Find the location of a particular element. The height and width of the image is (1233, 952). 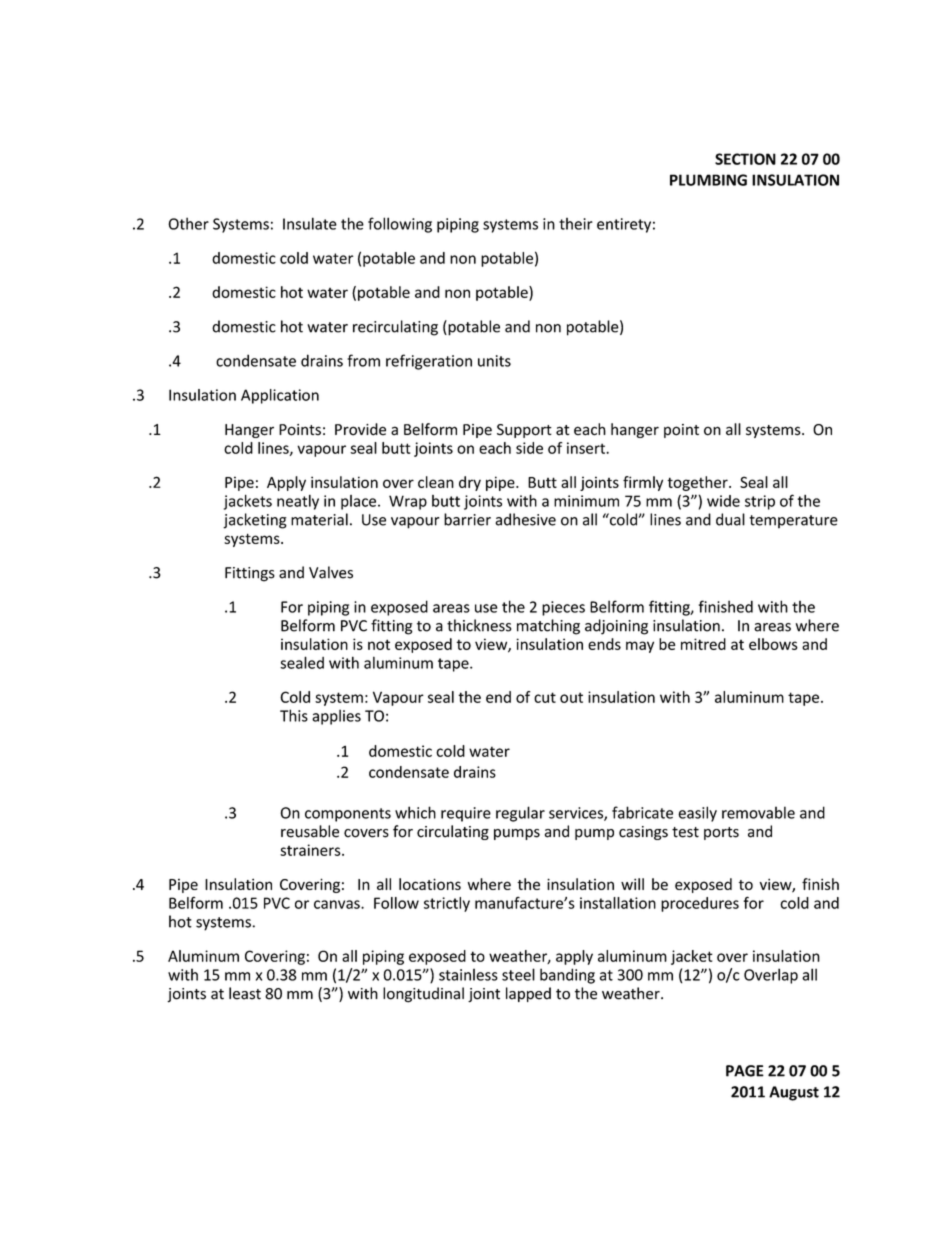

PLUMBING is located at coordinates (708, 180).
